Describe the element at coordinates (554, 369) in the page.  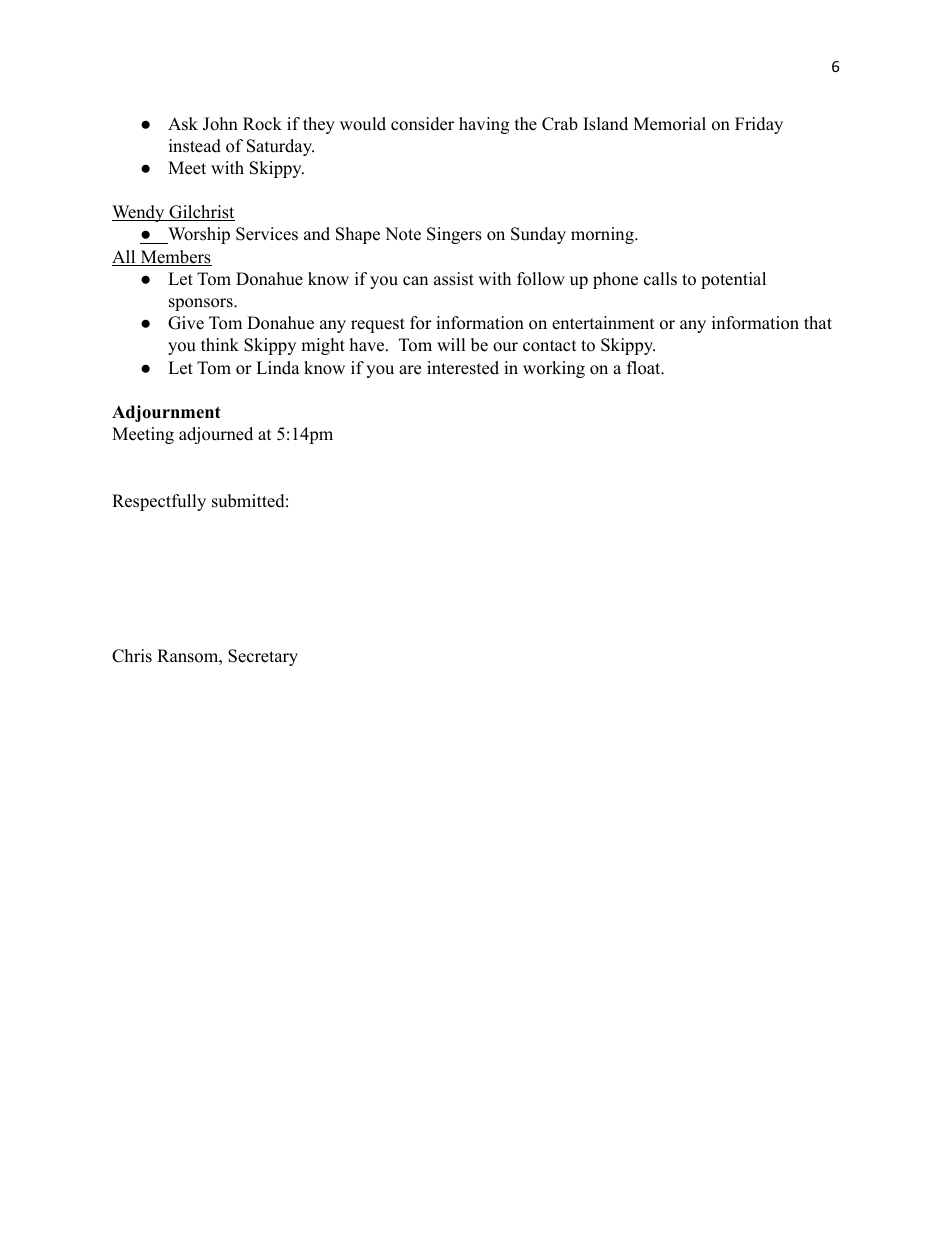
I see `working` at that location.
